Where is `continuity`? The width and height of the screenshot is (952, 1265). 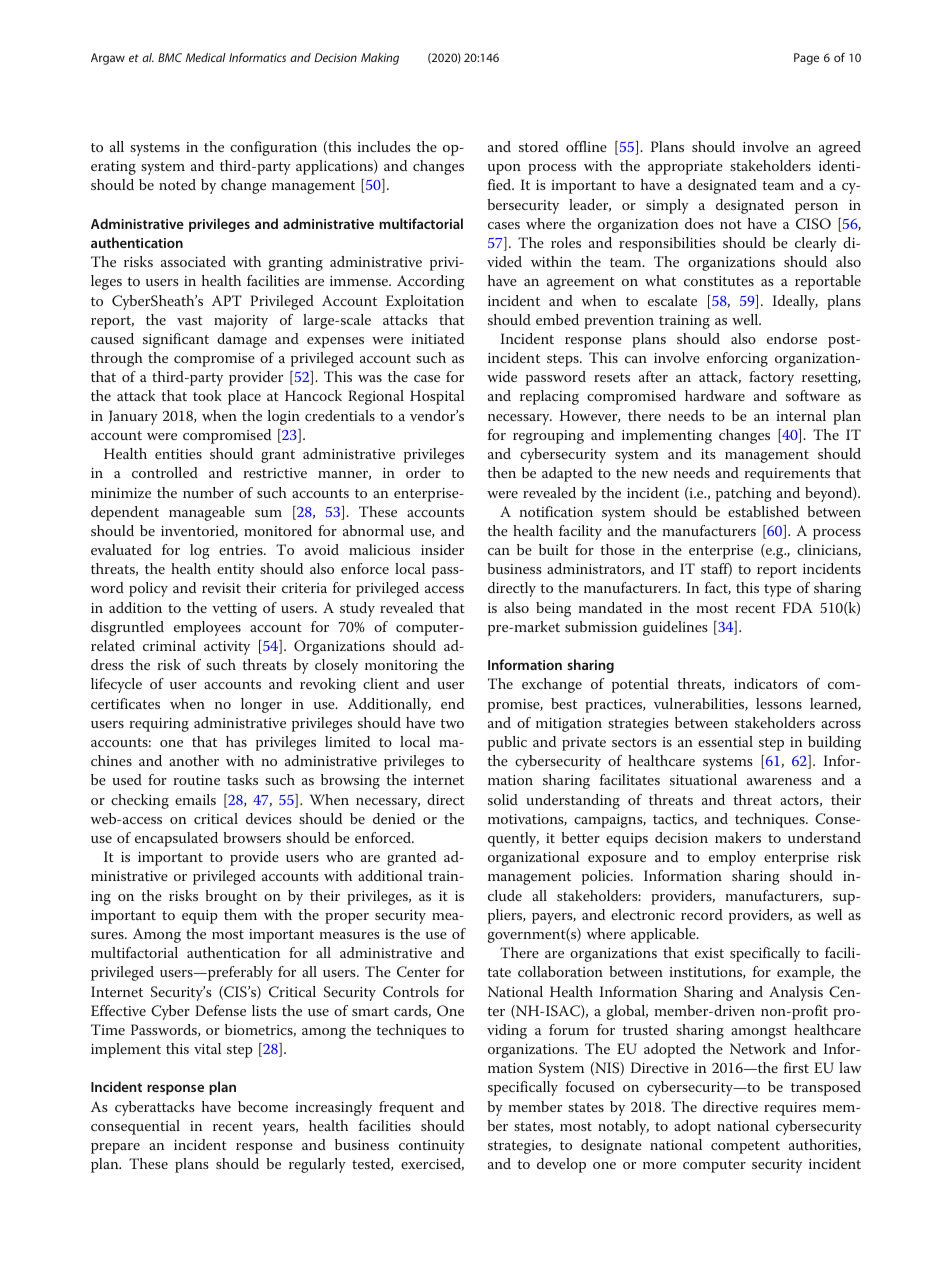
continuity is located at coordinates (432, 1147).
